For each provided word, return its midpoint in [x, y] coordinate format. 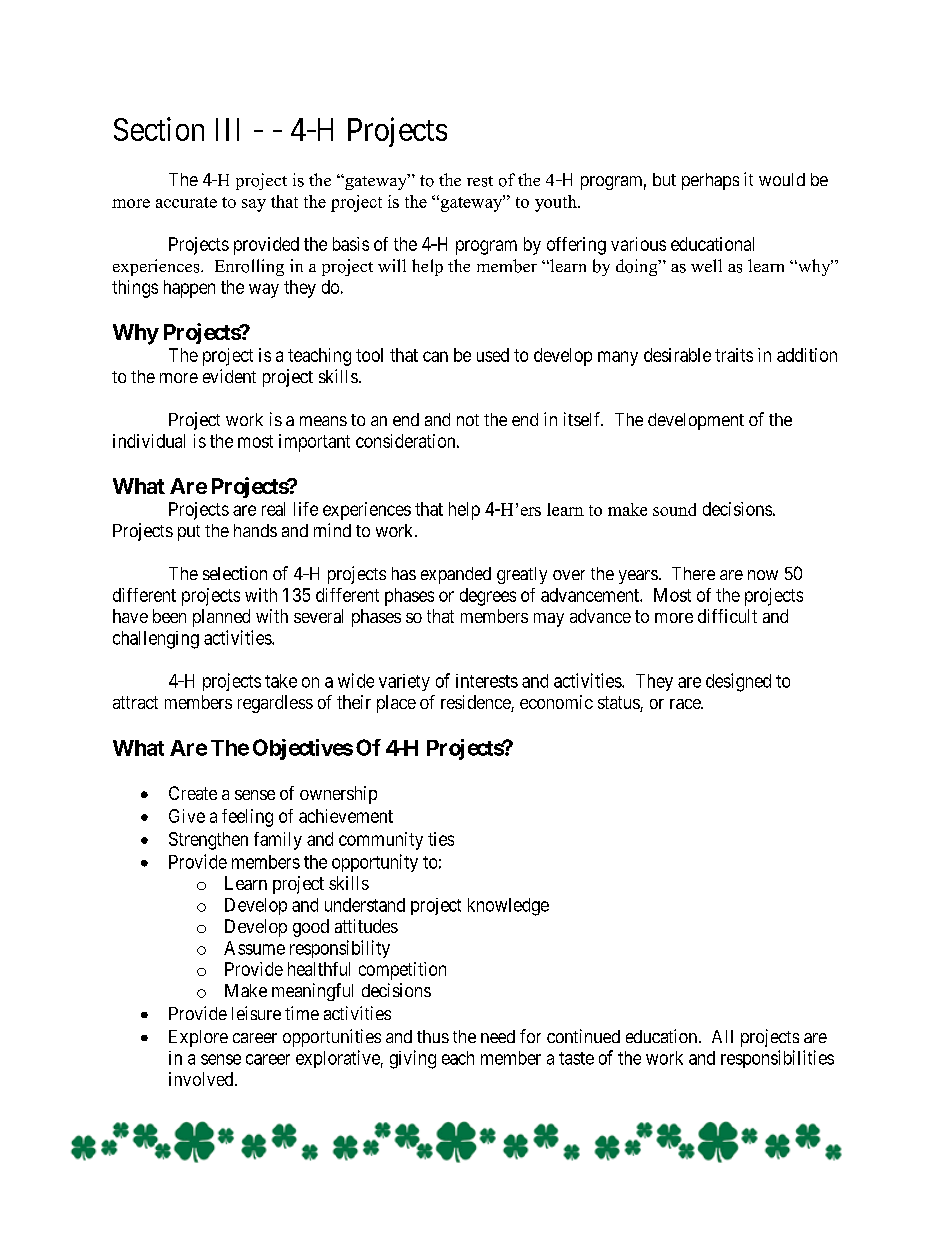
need [498, 1036]
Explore [198, 1038]
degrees [488, 597]
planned [221, 618]
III [227, 129]
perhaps [710, 181]
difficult [727, 616]
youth [557, 203]
